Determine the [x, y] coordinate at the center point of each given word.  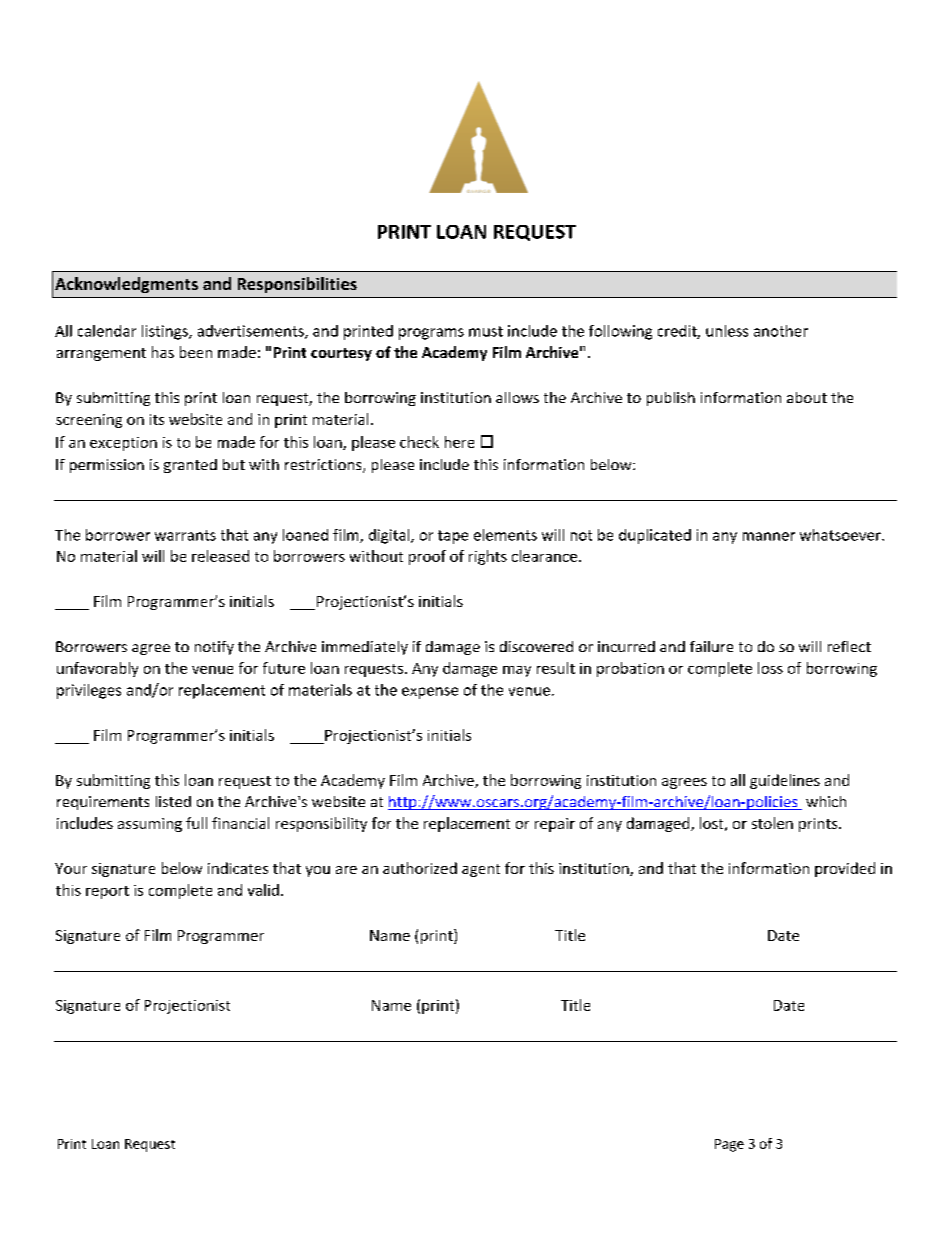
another [781, 331]
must [486, 331]
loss [770, 668]
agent [481, 870]
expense [430, 693]
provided [845, 869]
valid [263, 890]
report [107, 892]
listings [166, 332]
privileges [89, 691]
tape [453, 537]
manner [769, 536]
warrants [185, 535]
